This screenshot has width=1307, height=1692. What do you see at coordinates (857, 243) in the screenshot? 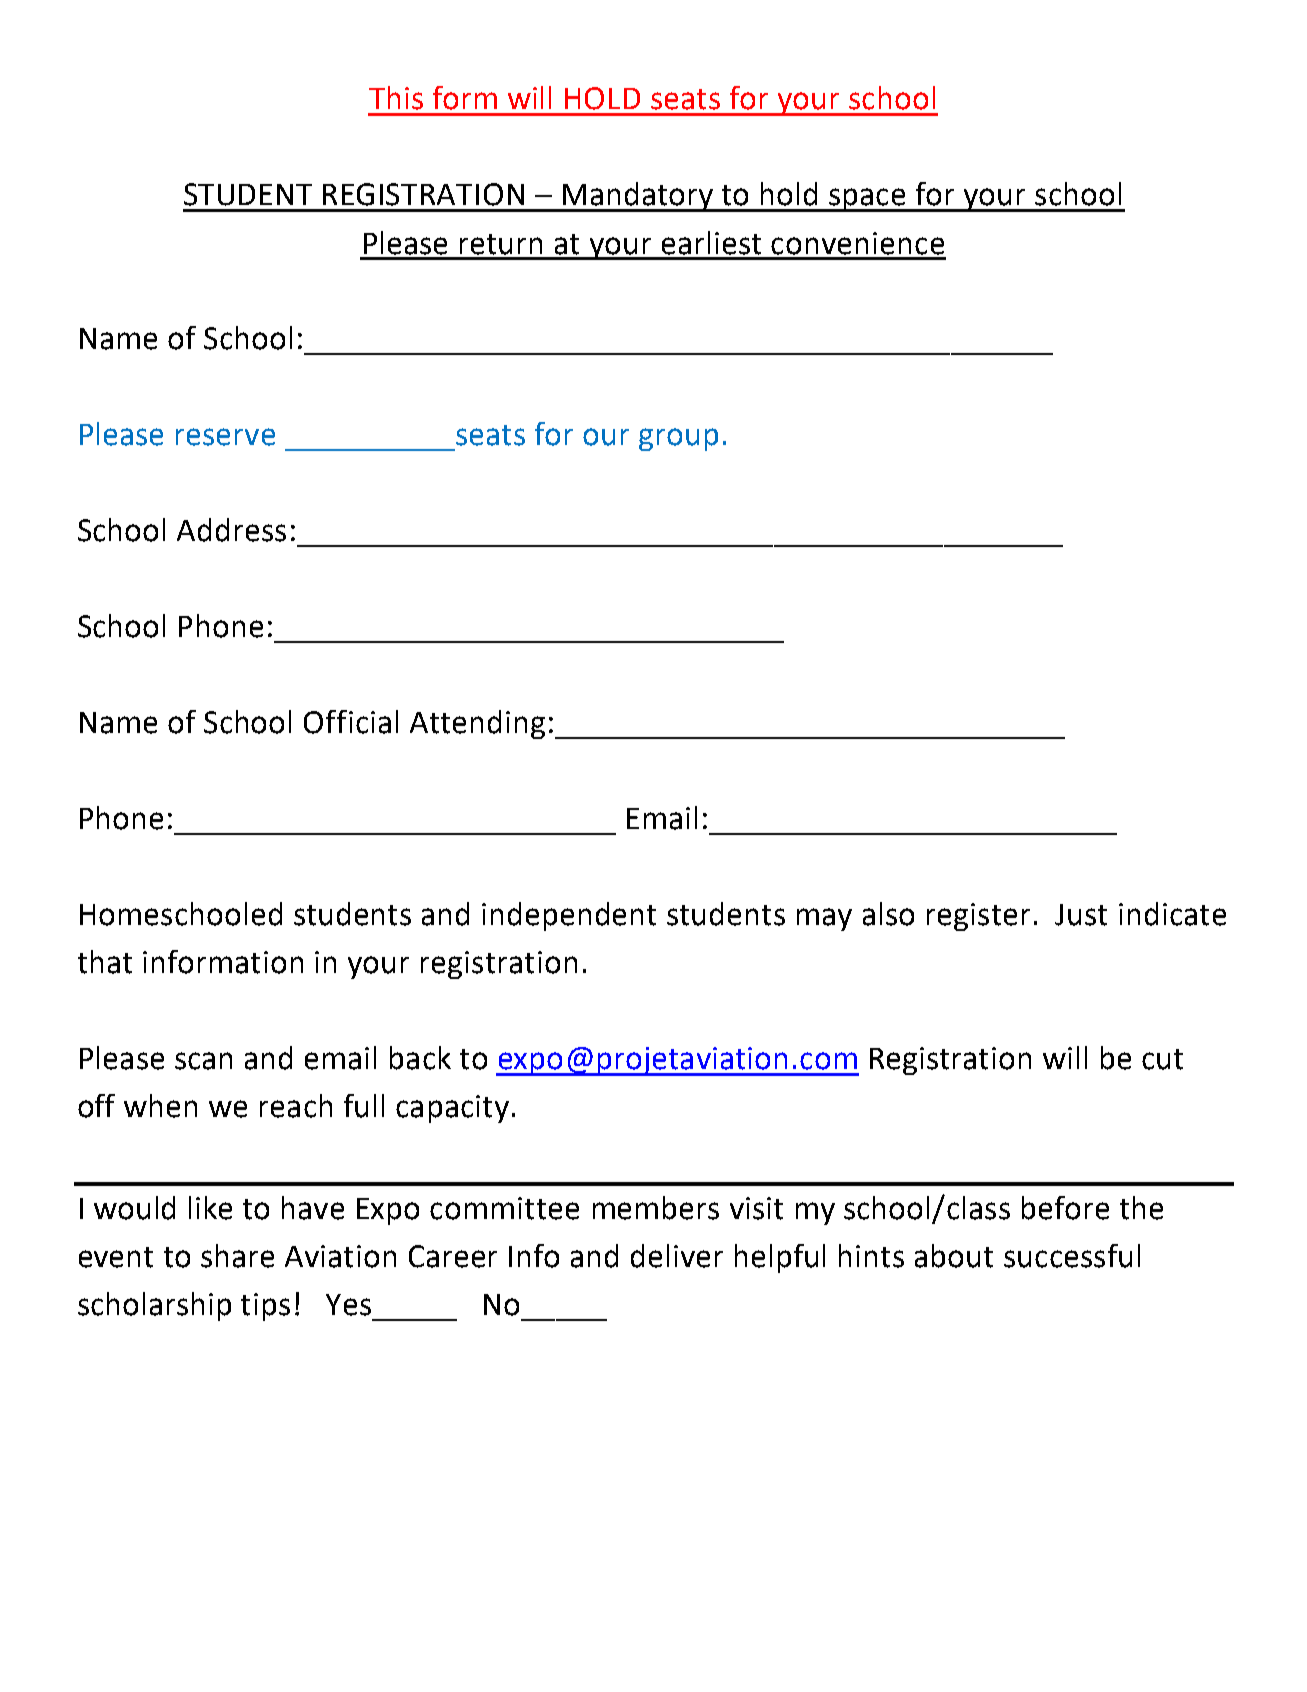
I see `convenience` at bounding box center [857, 243].
